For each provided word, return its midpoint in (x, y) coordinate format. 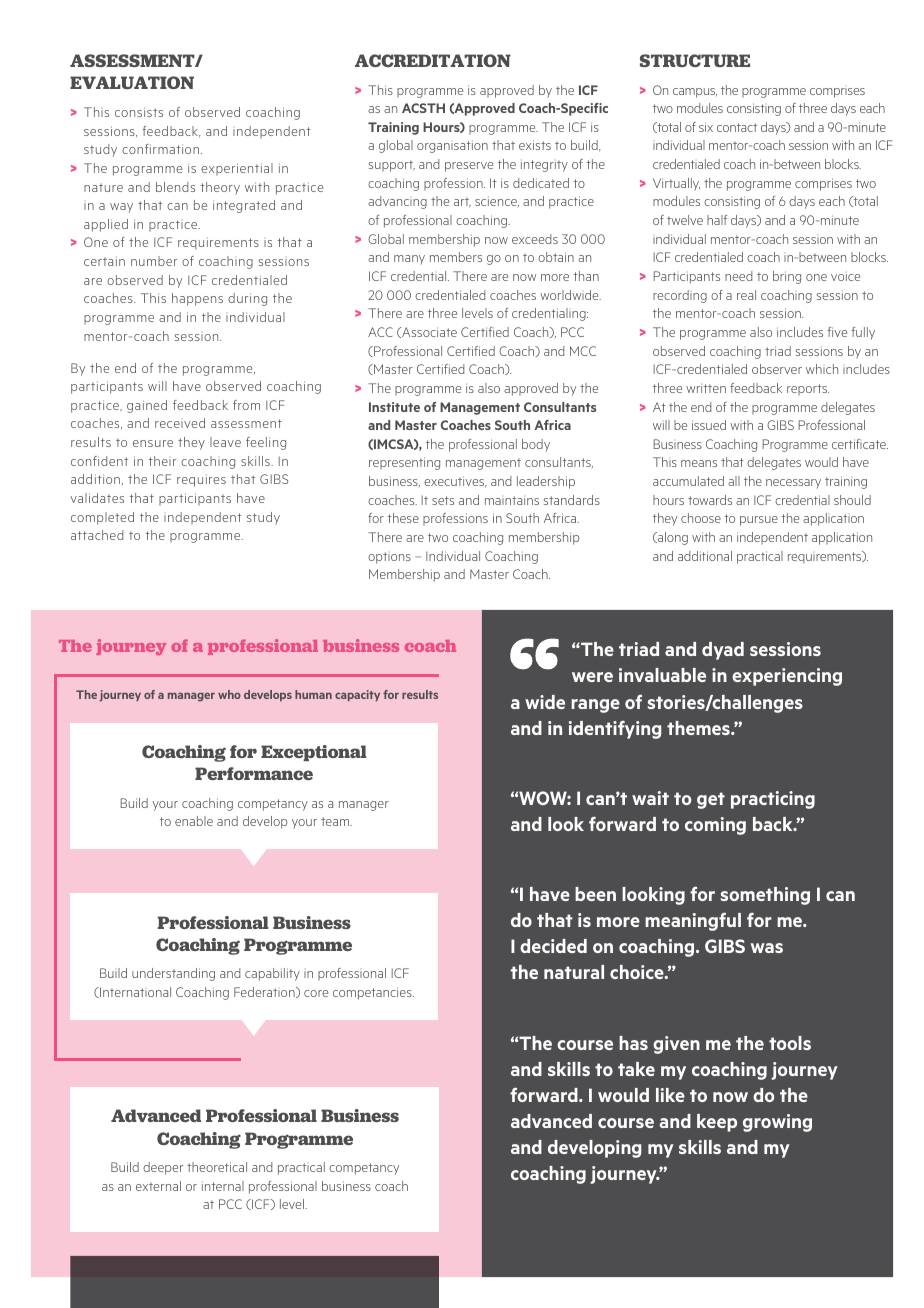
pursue (759, 521)
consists (139, 112)
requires (201, 480)
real (746, 295)
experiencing (787, 677)
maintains (512, 500)
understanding (173, 974)
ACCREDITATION (433, 60)
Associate (428, 332)
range (595, 706)
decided (553, 946)
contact (737, 127)
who (229, 694)
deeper (163, 1168)
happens (197, 299)
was (767, 948)
